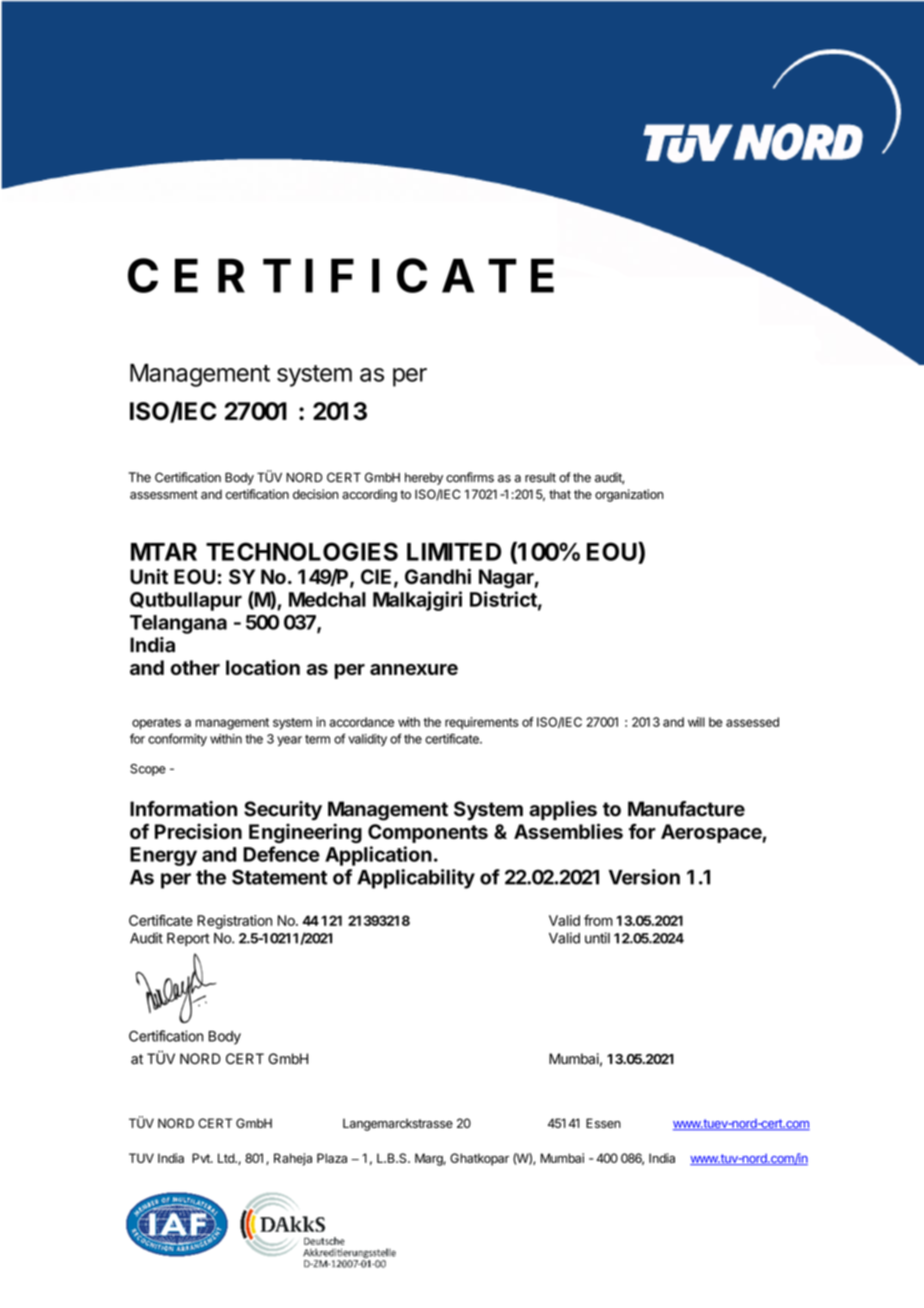 This screenshot has width=924, height=1308. I want to click on Precision, so click(198, 831).
